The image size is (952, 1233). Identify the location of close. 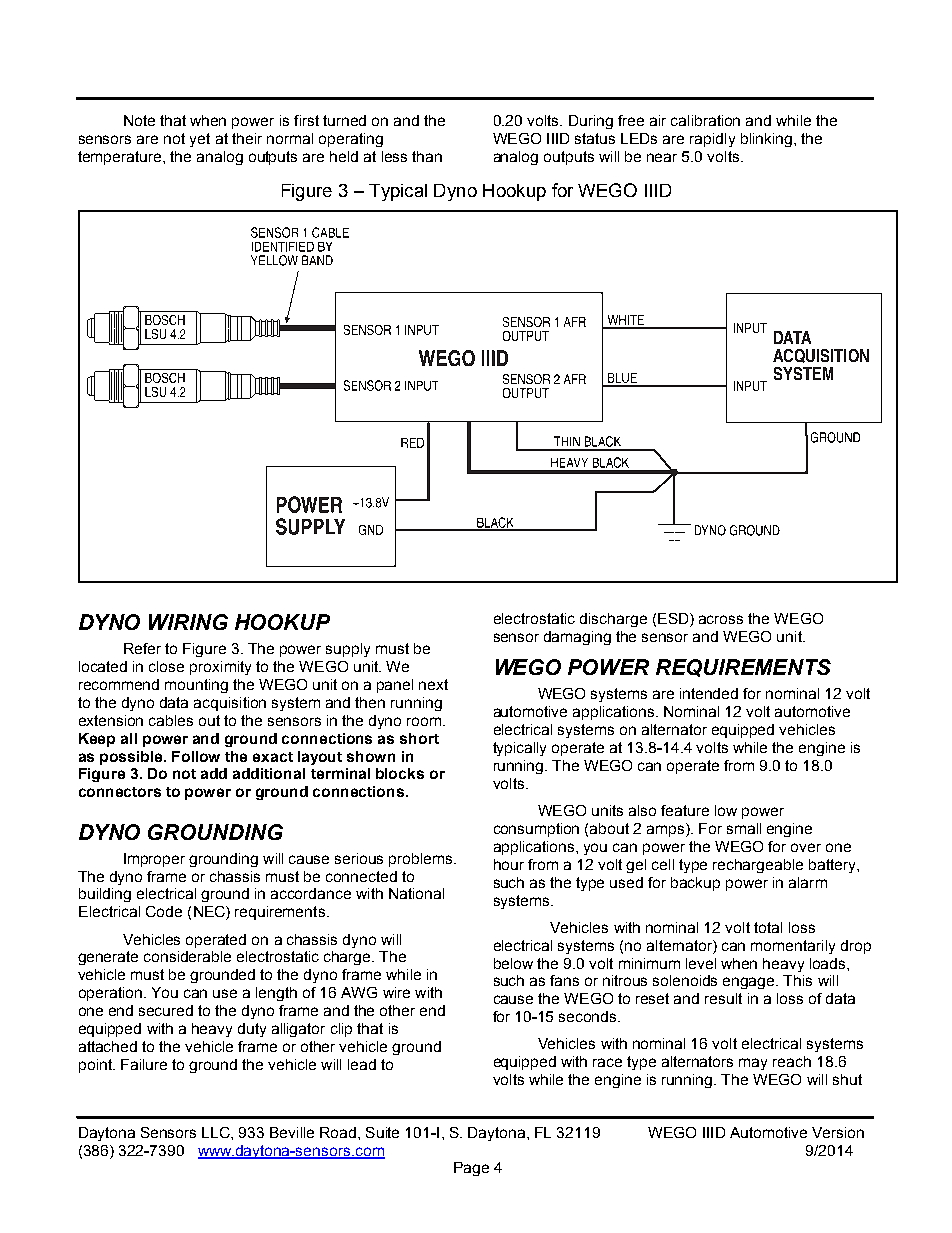
(166, 666).
